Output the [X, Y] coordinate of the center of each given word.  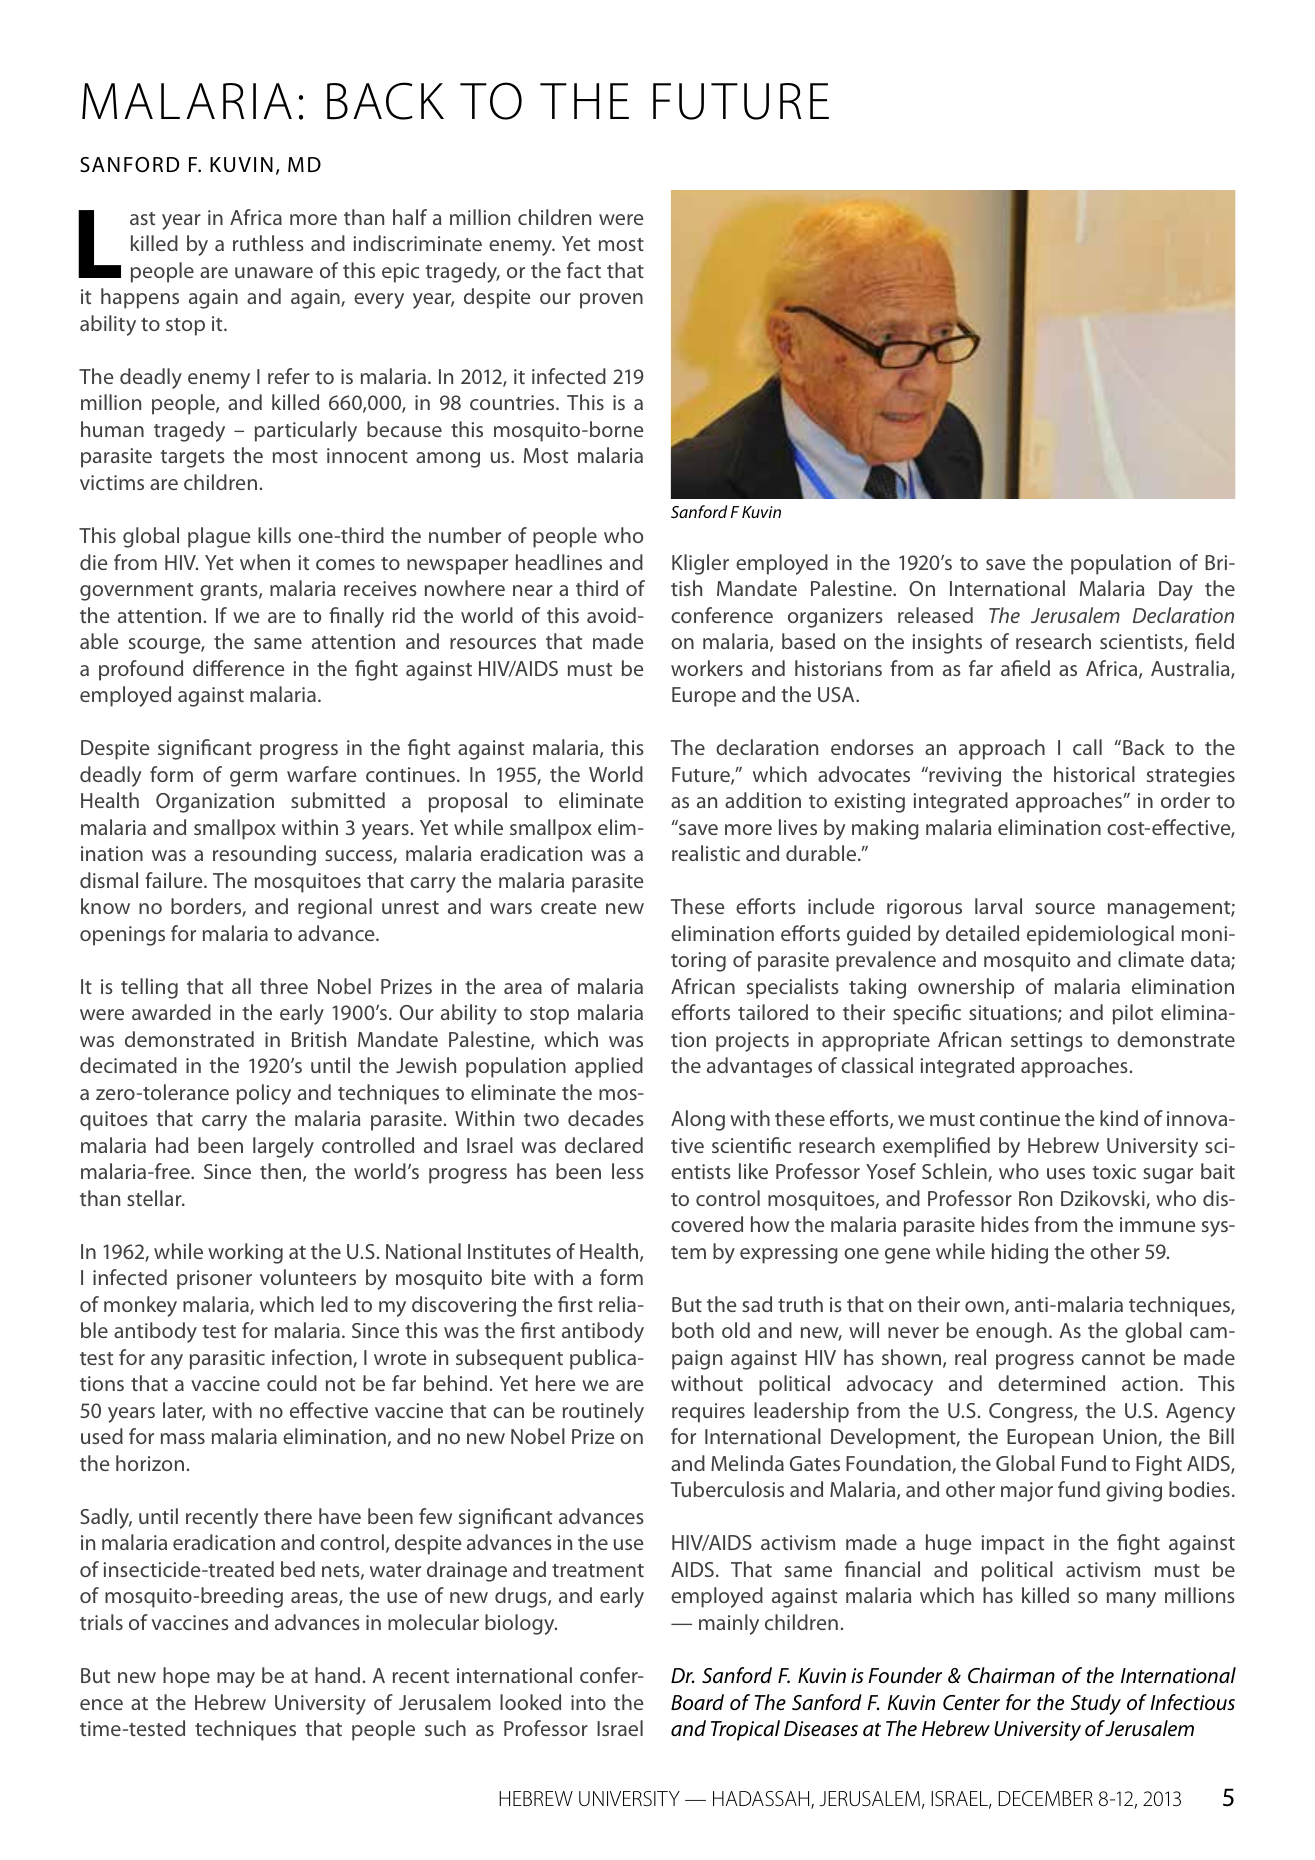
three [284, 986]
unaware [274, 272]
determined [1051, 1383]
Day [1176, 591]
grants [230, 592]
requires [708, 1413]
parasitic [227, 1360]
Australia [1191, 669]
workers [707, 668]
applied [609, 1067]
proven [611, 301]
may [236, 1680]
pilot [1133, 1014]
